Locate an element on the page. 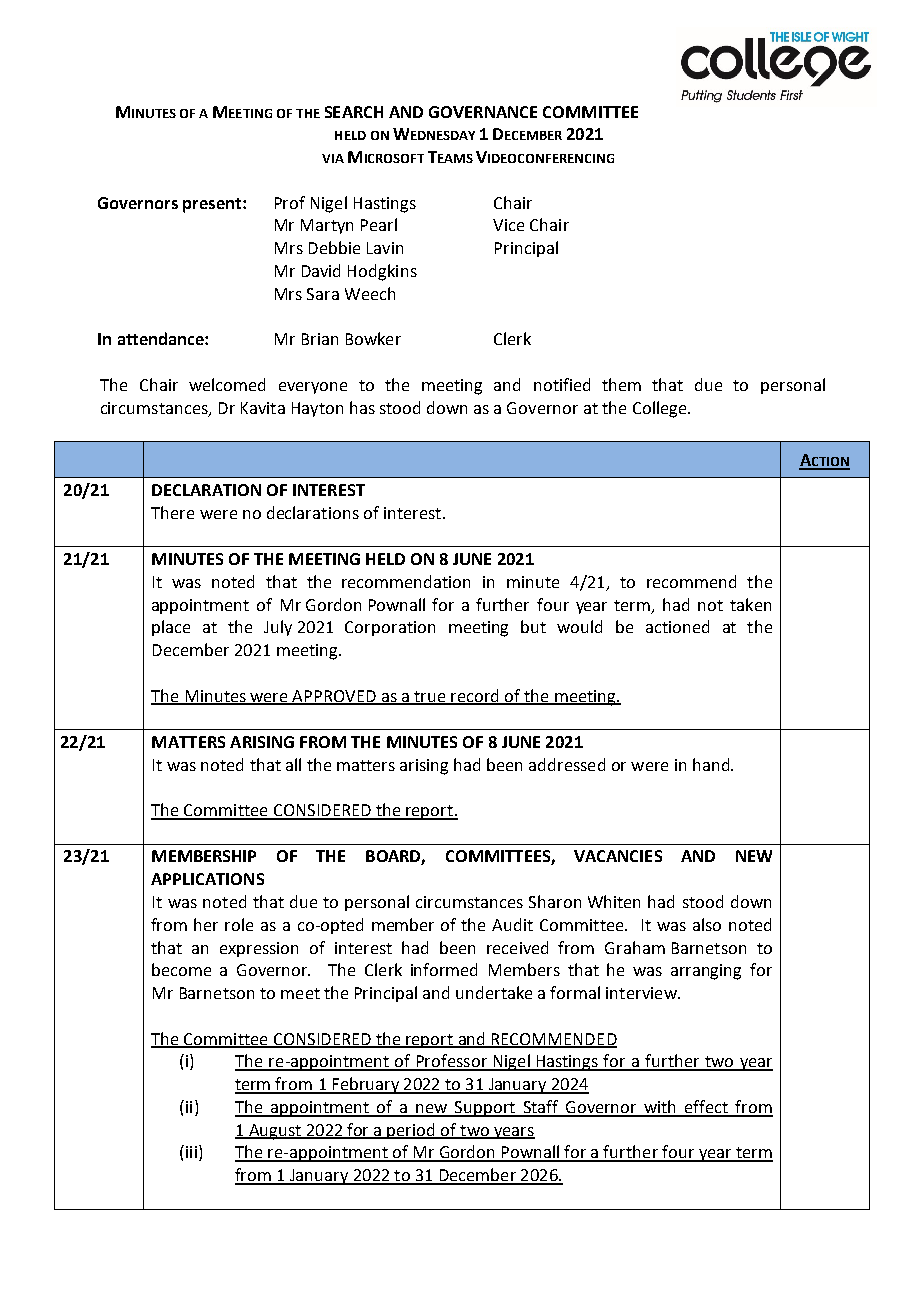  taken is located at coordinates (750, 604).
